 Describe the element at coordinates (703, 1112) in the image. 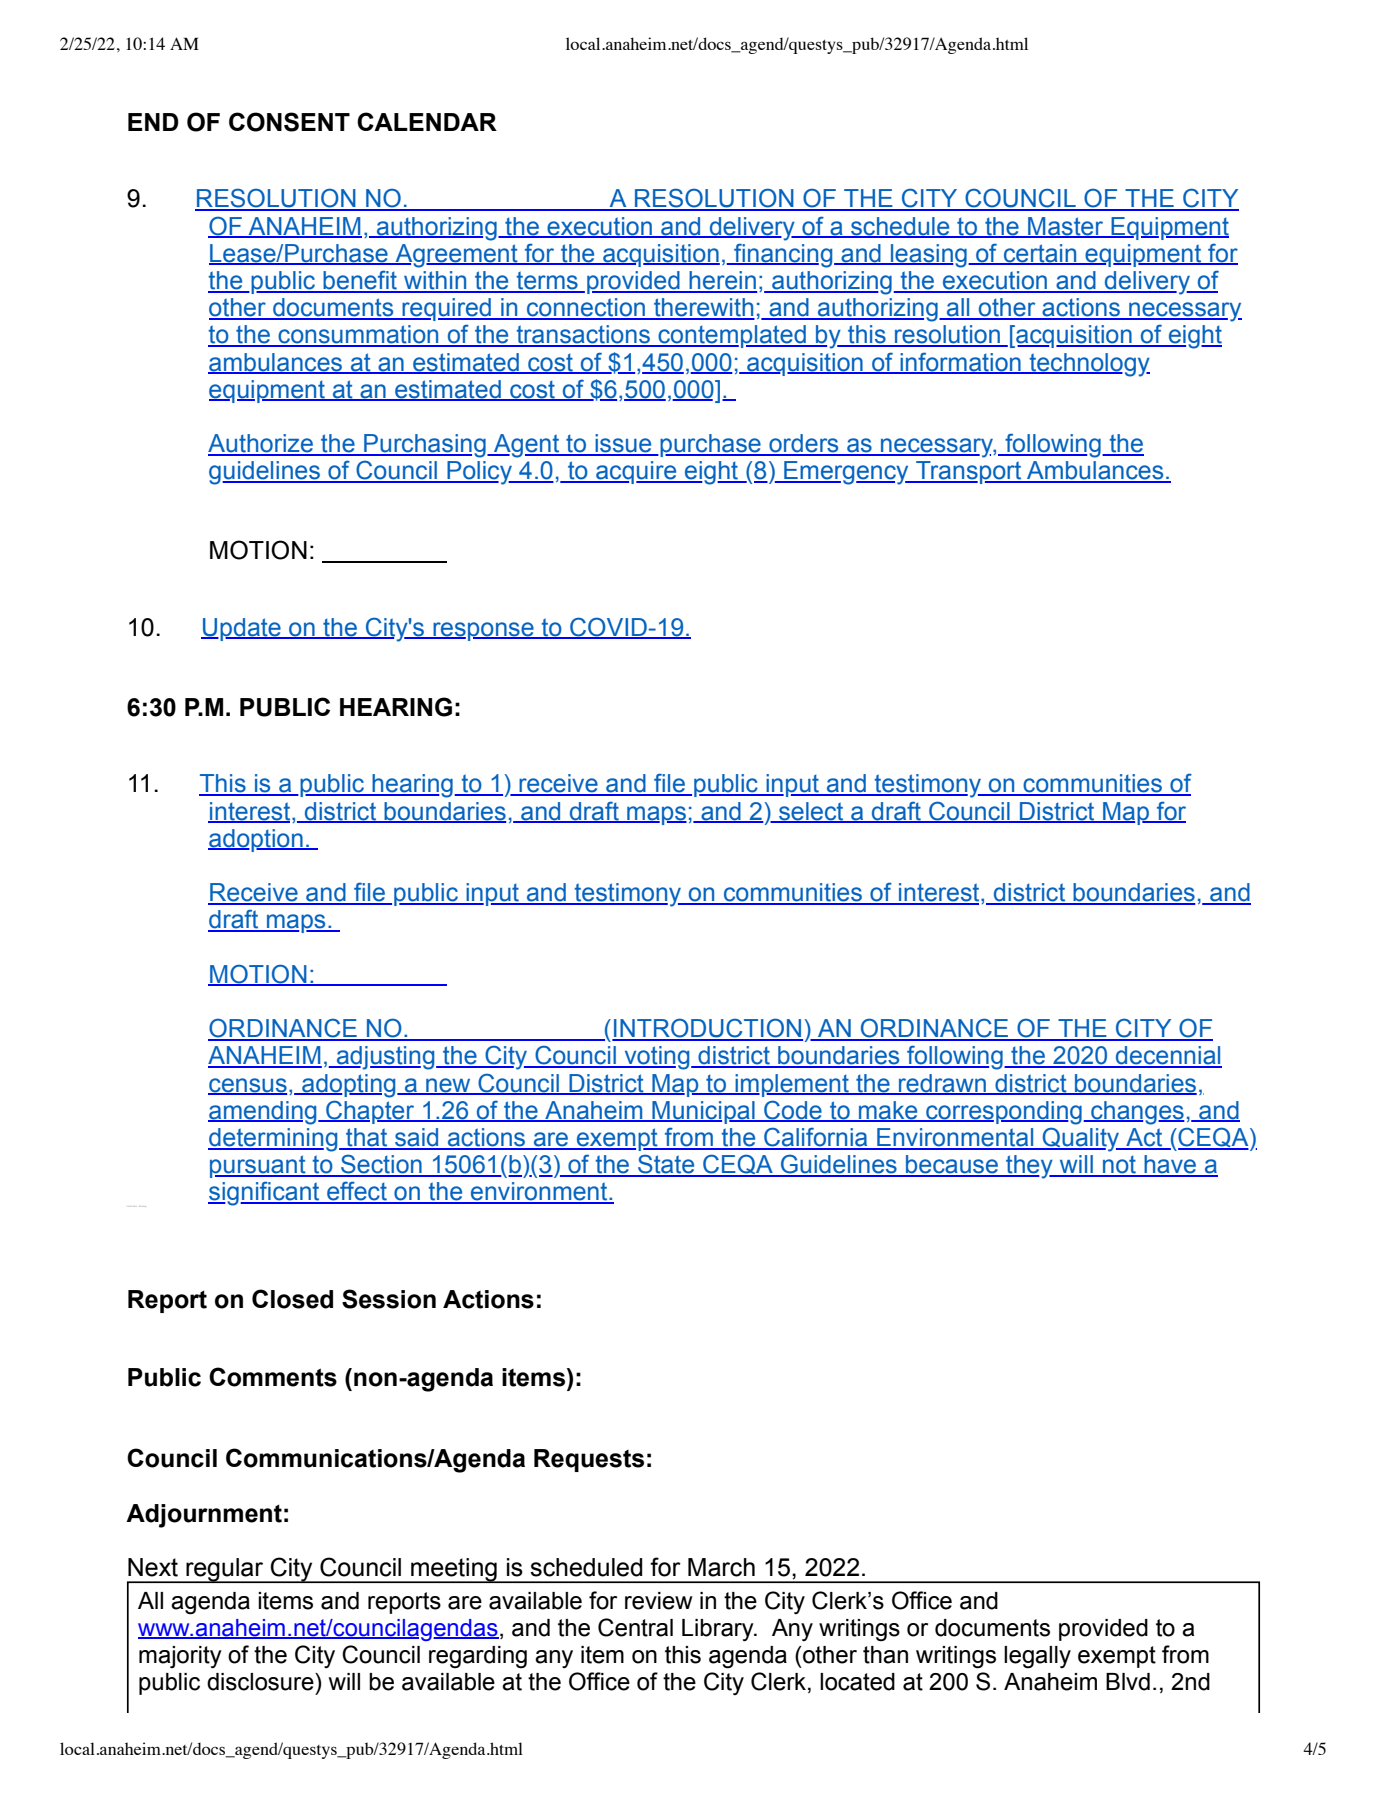

I see `Municipal` at that location.
